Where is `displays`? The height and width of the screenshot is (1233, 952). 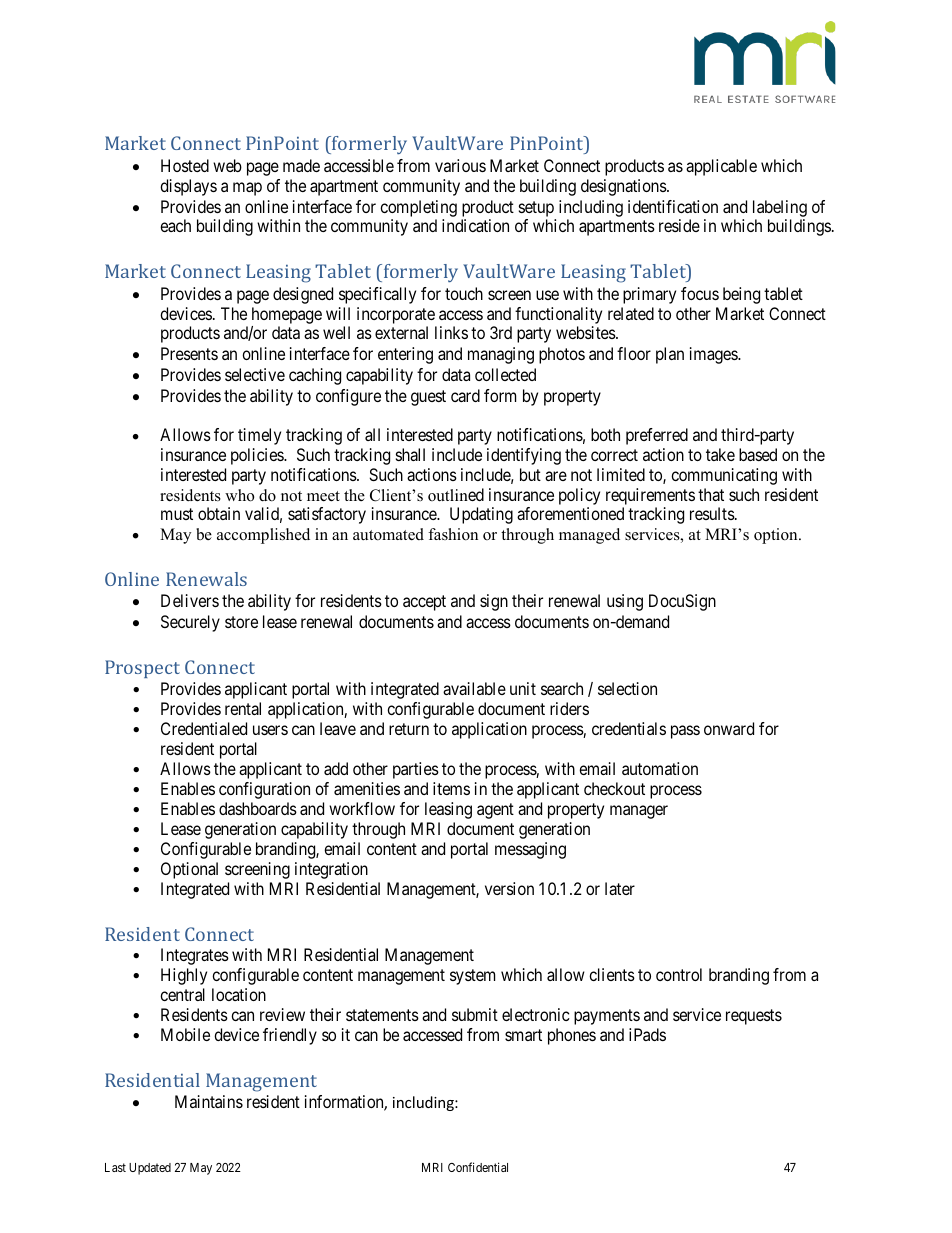
displays is located at coordinates (188, 187).
